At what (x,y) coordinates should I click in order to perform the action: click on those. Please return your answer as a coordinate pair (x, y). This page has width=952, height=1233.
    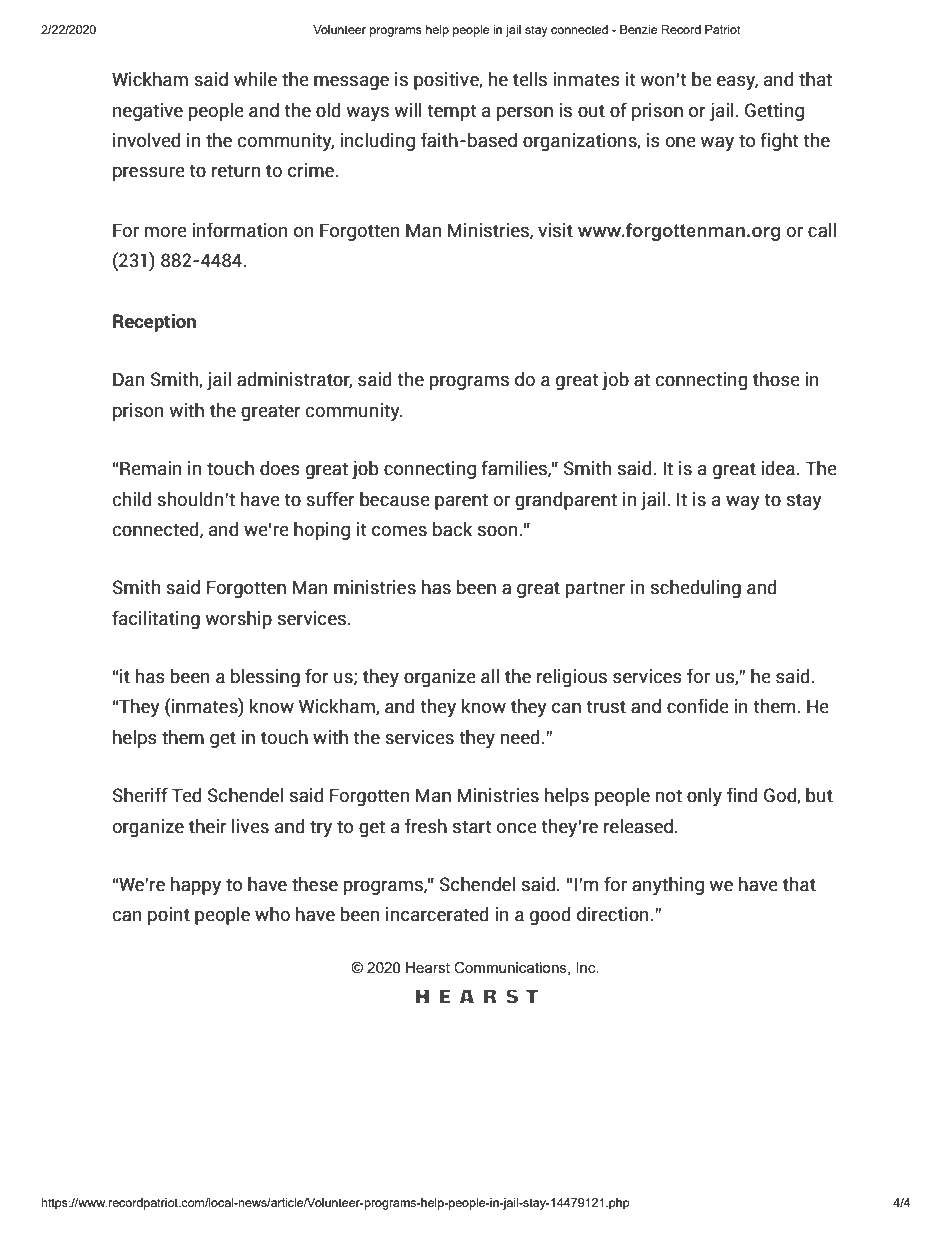
    Looking at the image, I should click on (776, 379).
